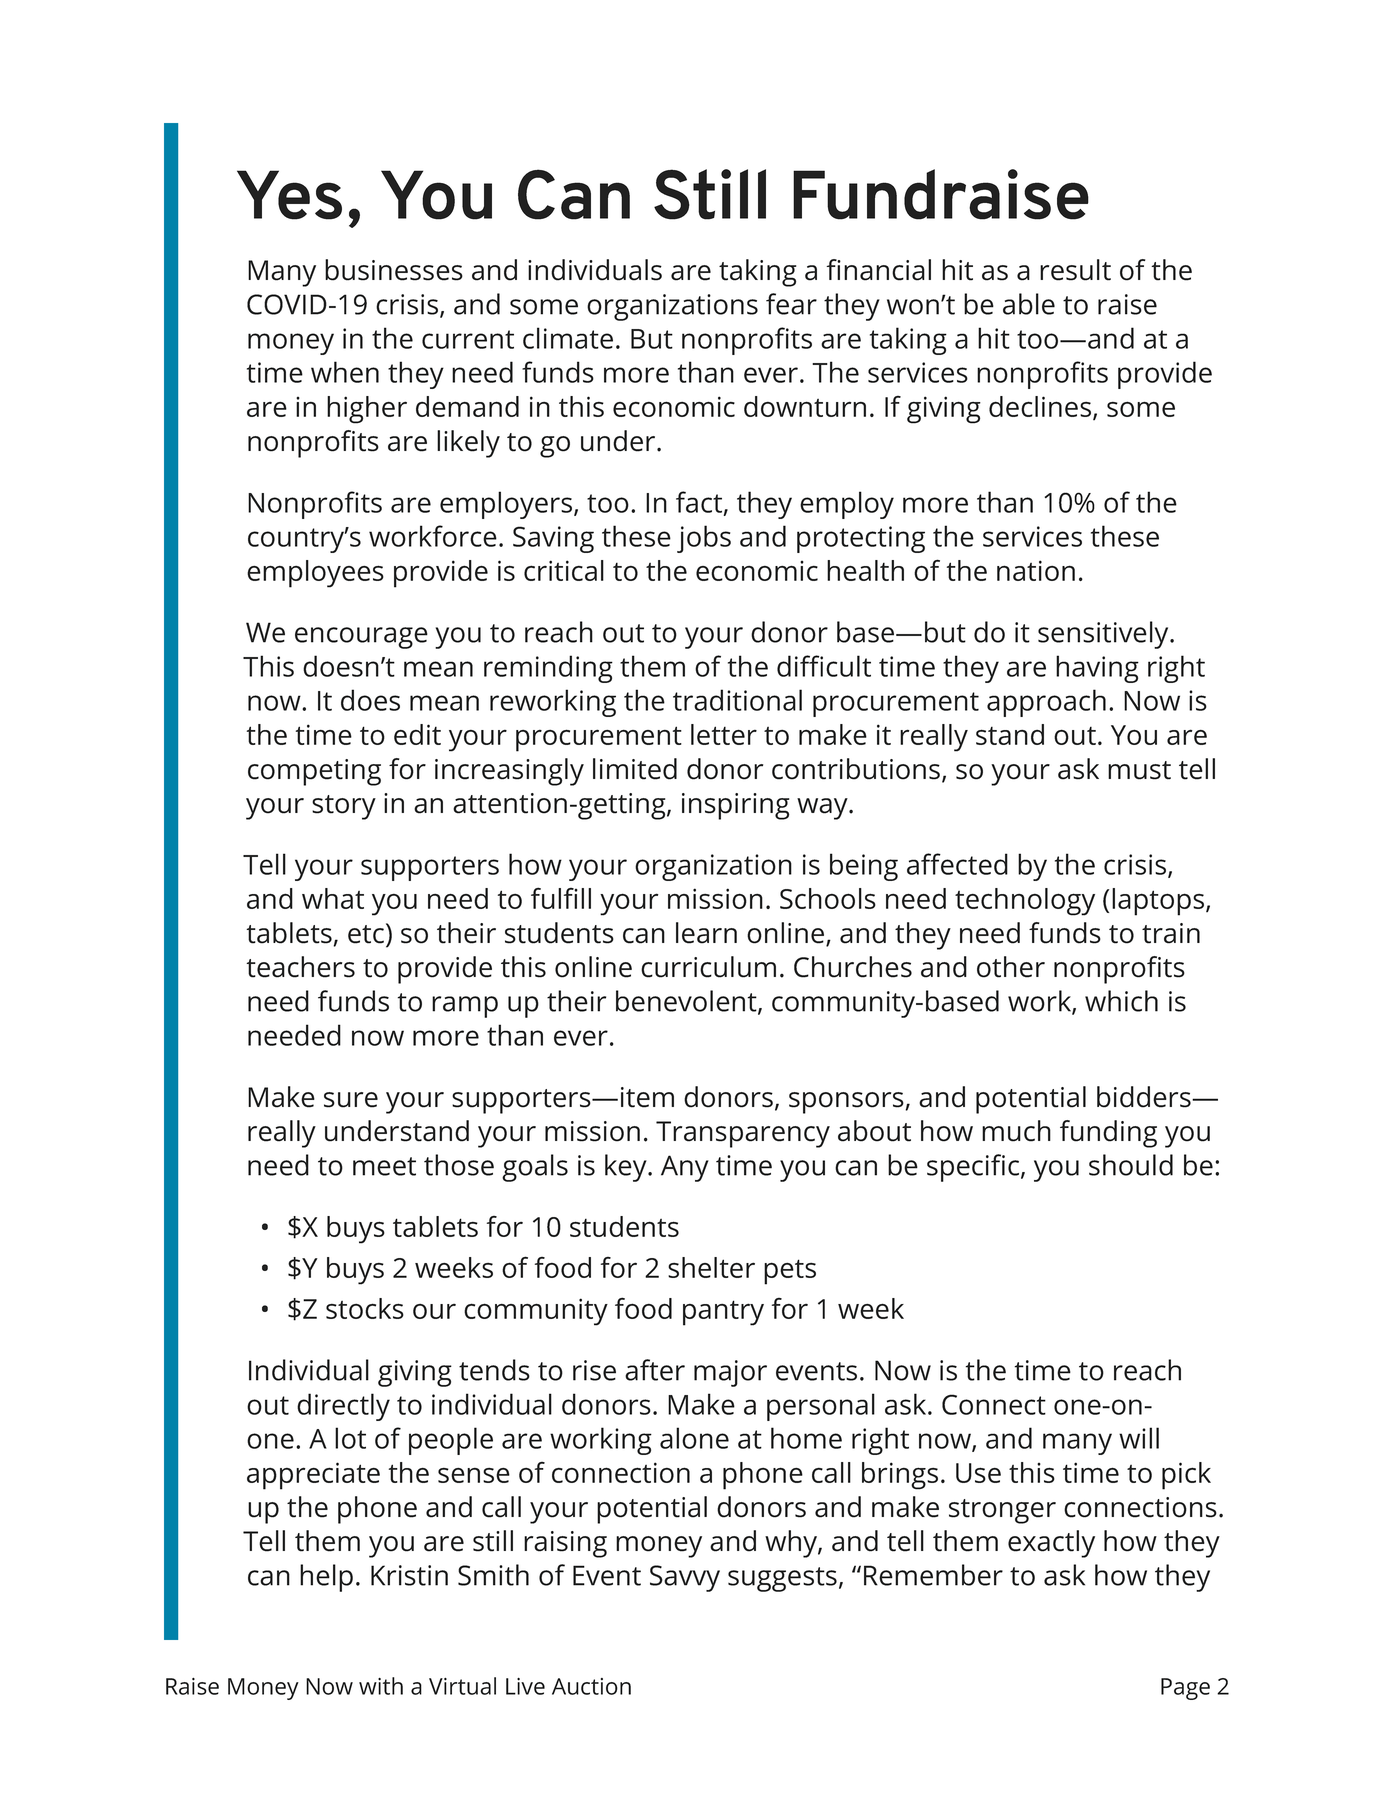 Image resolution: width=1394 pixels, height=1804 pixels. Describe the element at coordinates (791, 304) in the image. I see `fear` at that location.
